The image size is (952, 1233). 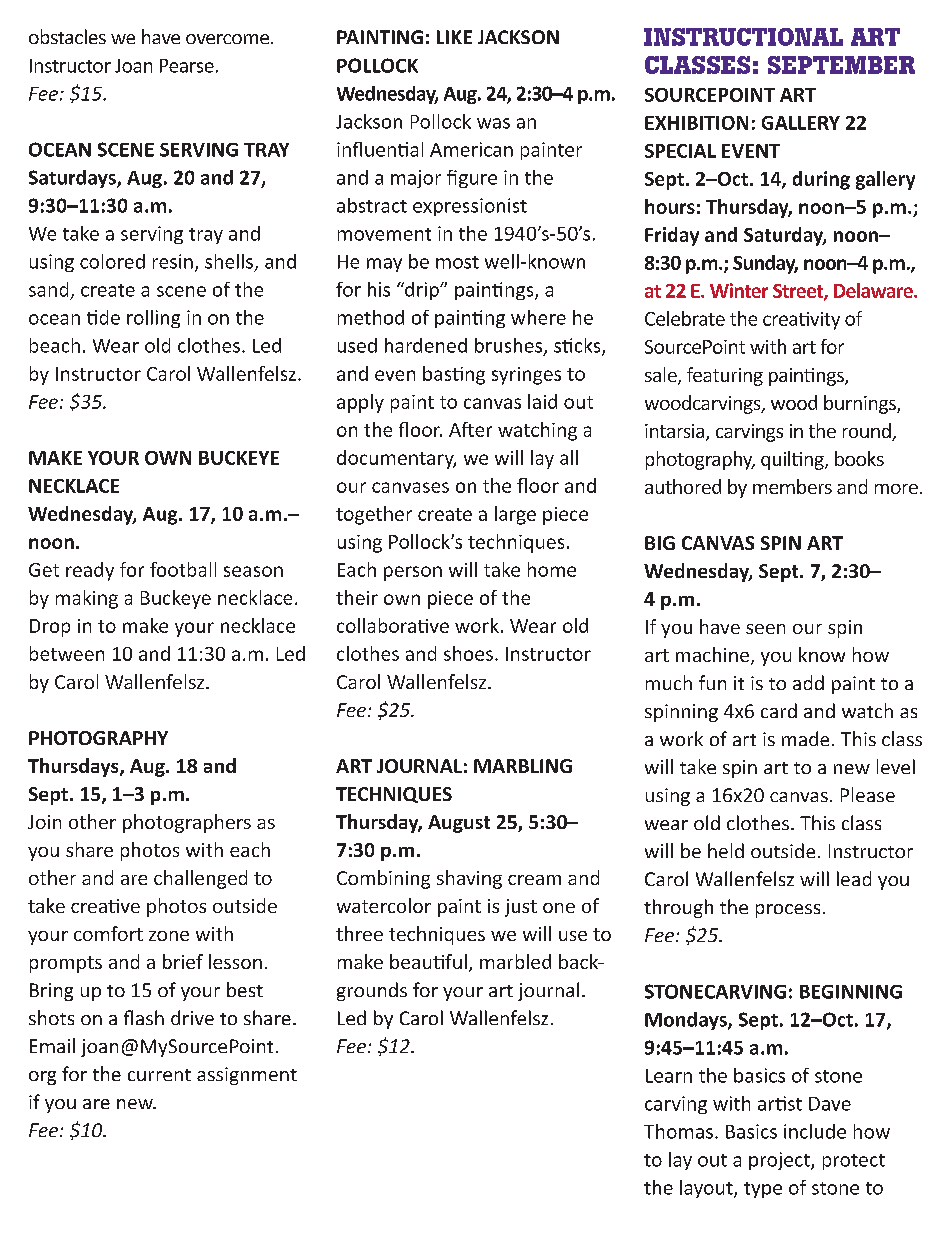 What do you see at coordinates (153, 319) in the document?
I see `rolling` at bounding box center [153, 319].
